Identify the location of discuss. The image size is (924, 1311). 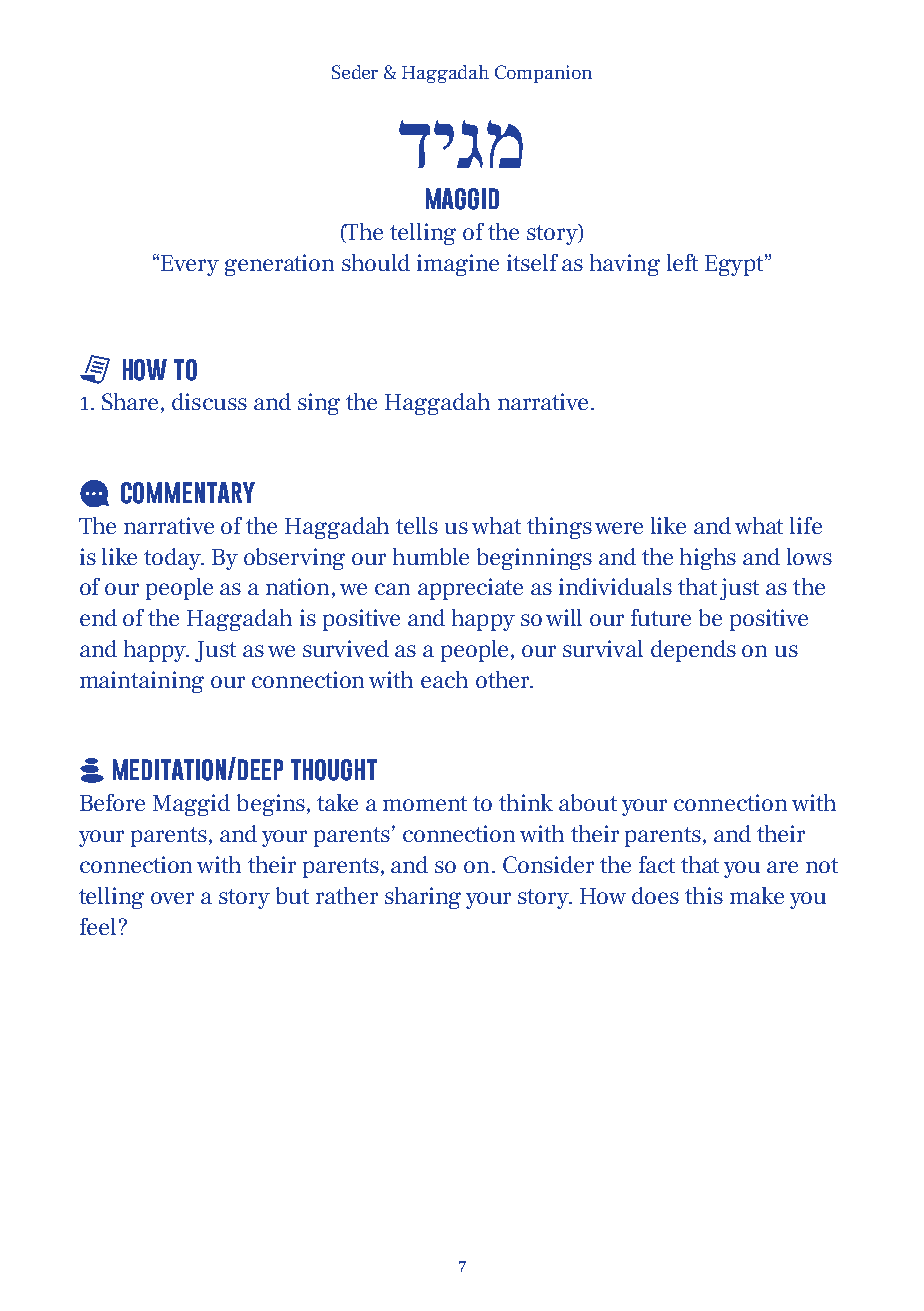
(209, 401).
